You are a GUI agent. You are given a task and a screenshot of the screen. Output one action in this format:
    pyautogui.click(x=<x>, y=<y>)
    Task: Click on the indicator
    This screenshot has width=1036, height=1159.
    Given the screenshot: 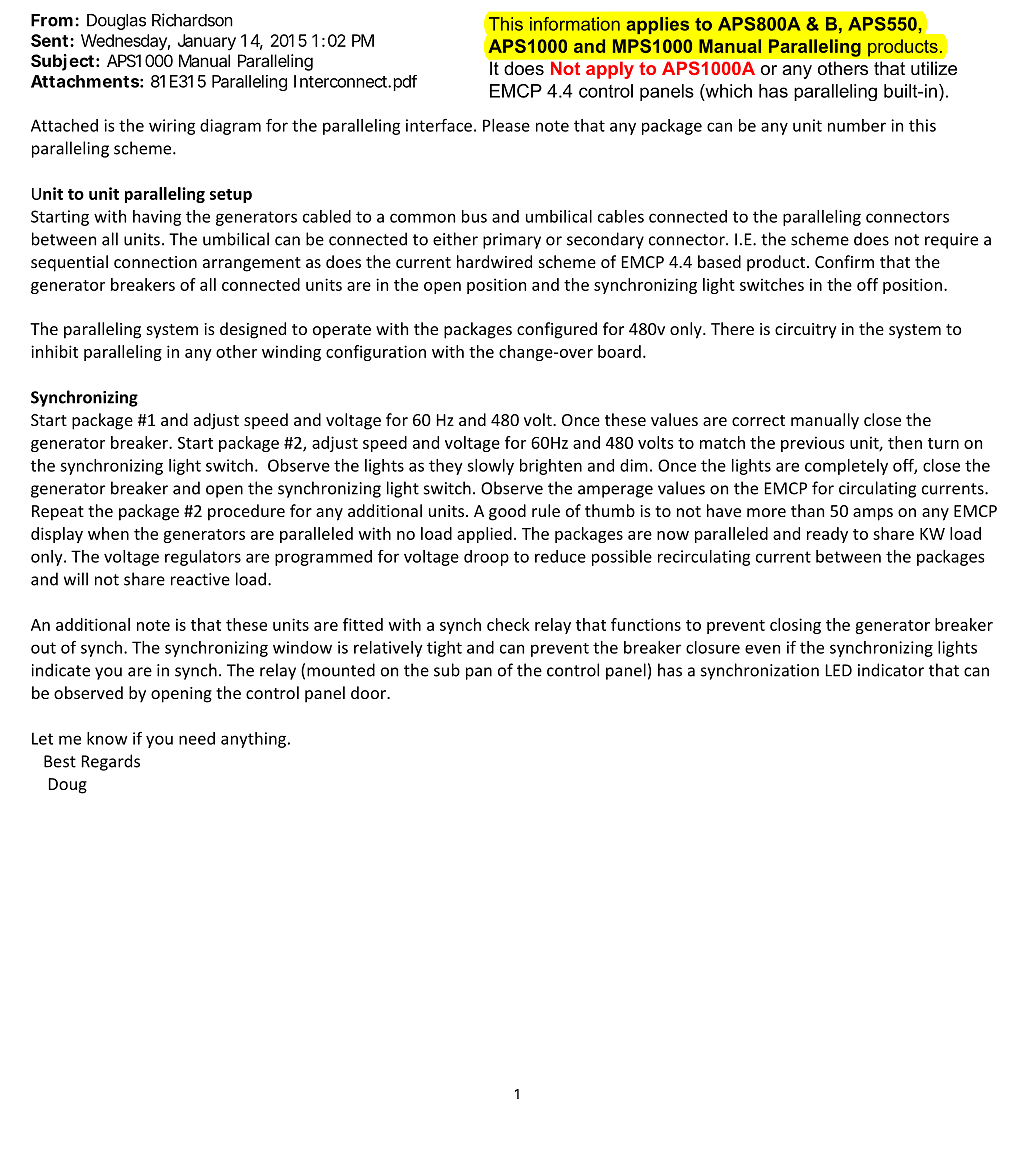 What is the action you would take?
    pyautogui.click(x=891, y=670)
